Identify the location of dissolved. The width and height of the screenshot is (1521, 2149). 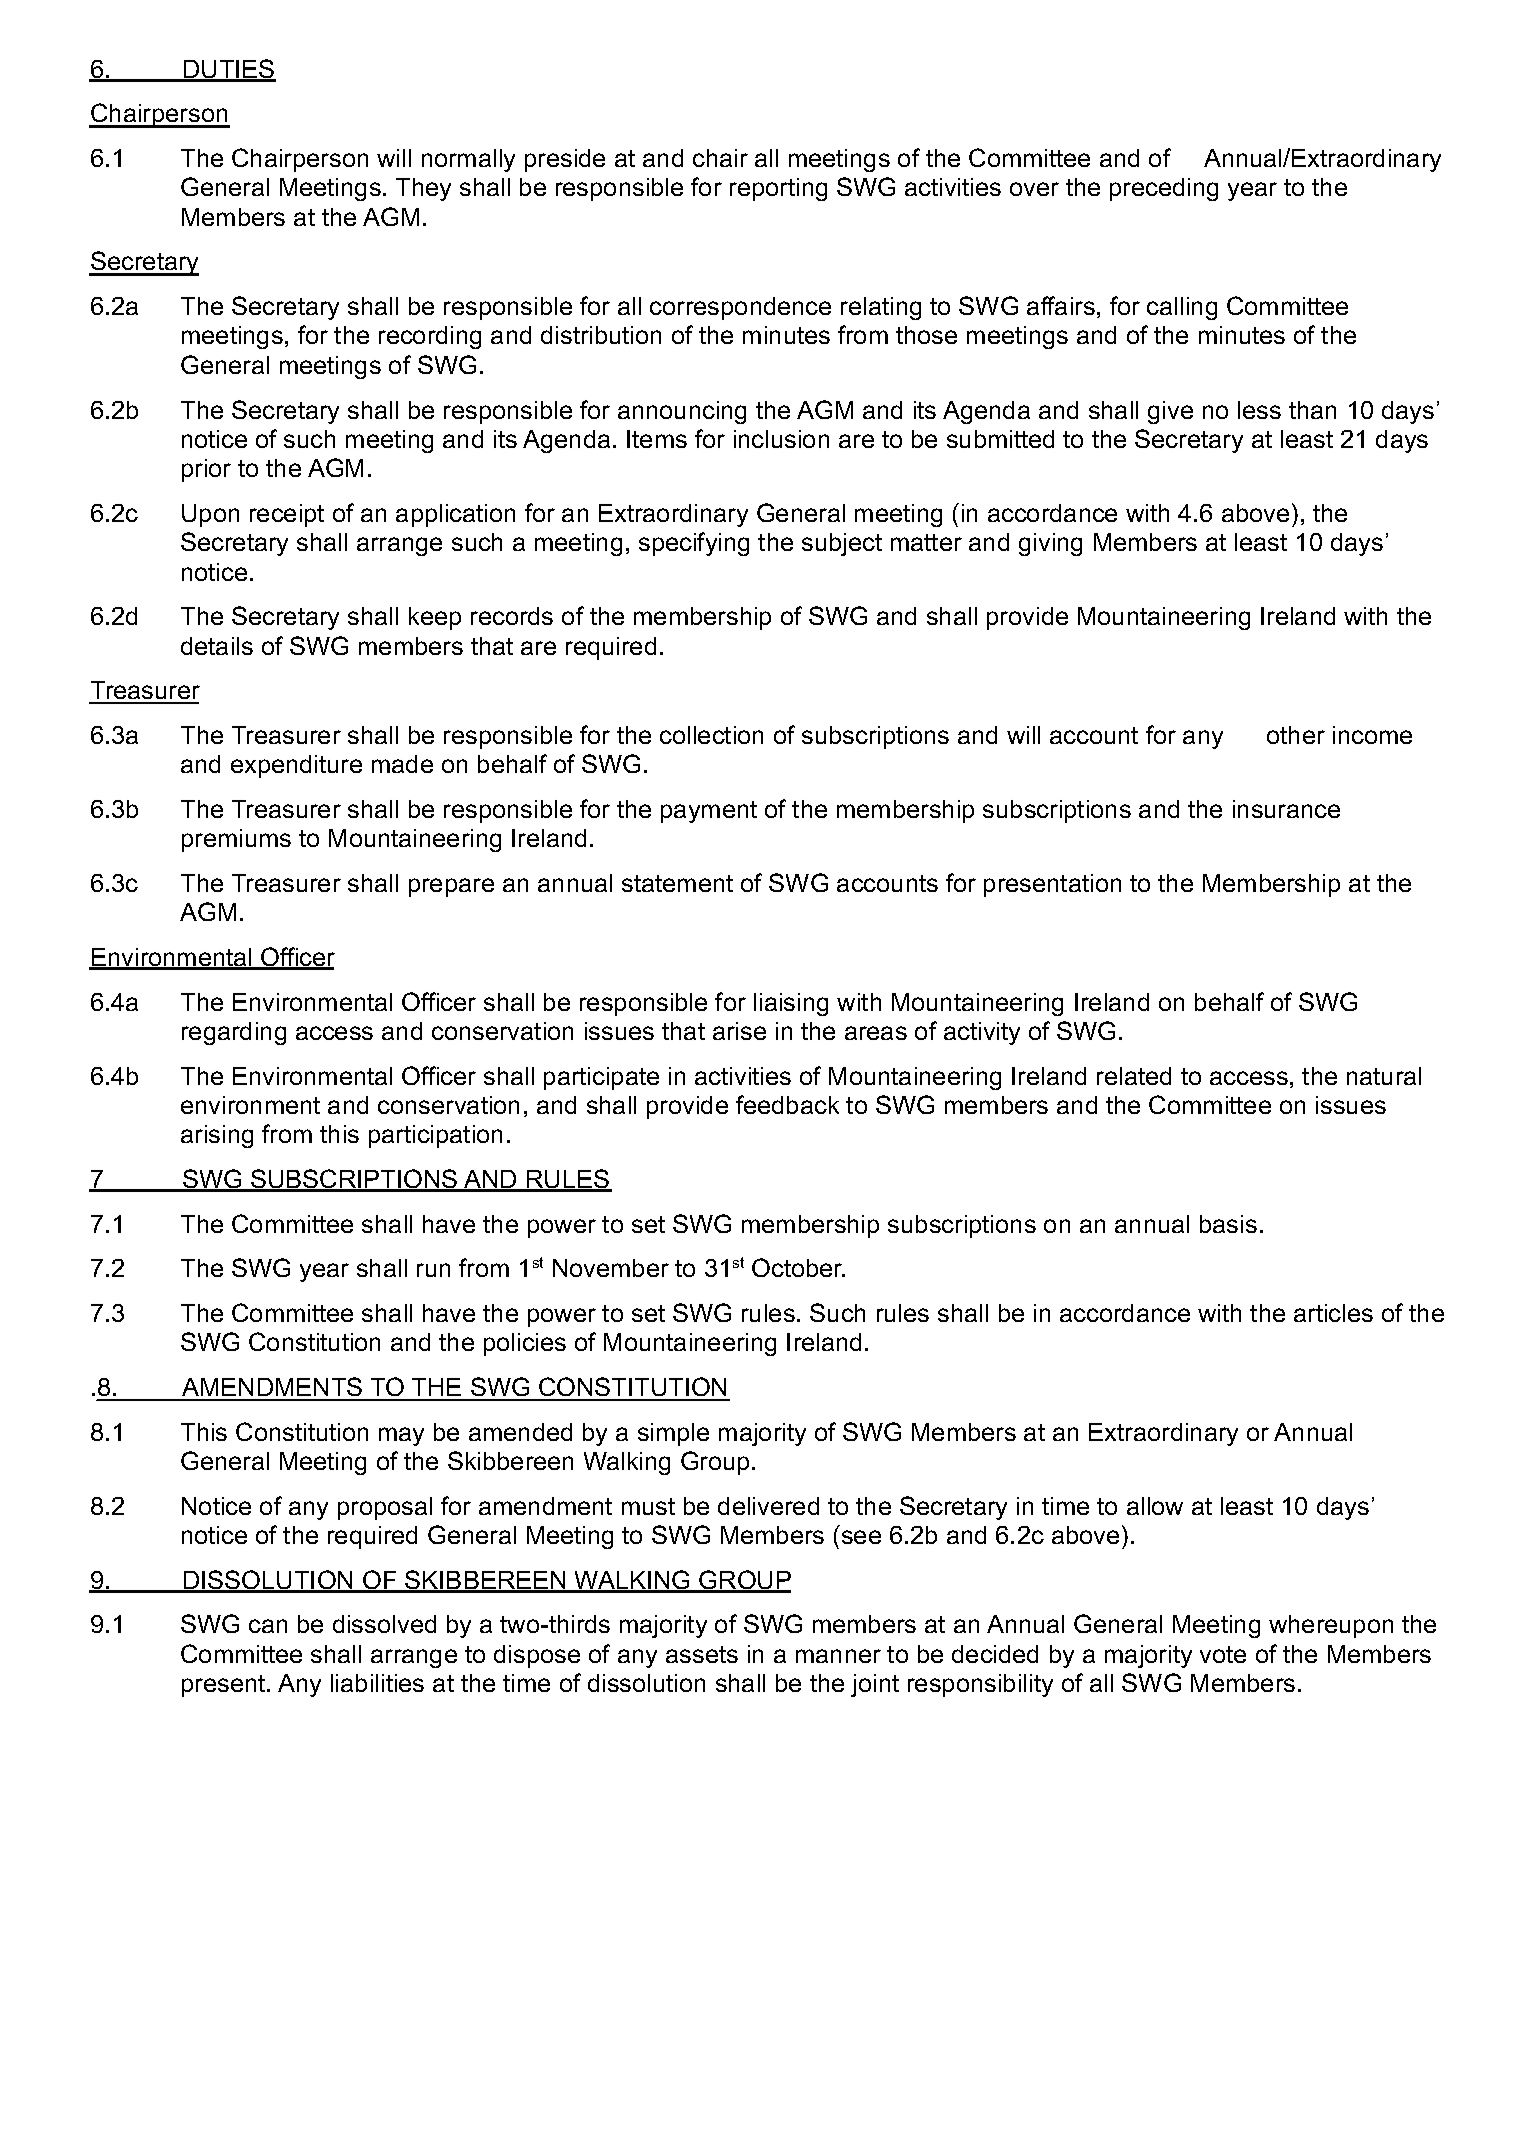
(384, 1624).
